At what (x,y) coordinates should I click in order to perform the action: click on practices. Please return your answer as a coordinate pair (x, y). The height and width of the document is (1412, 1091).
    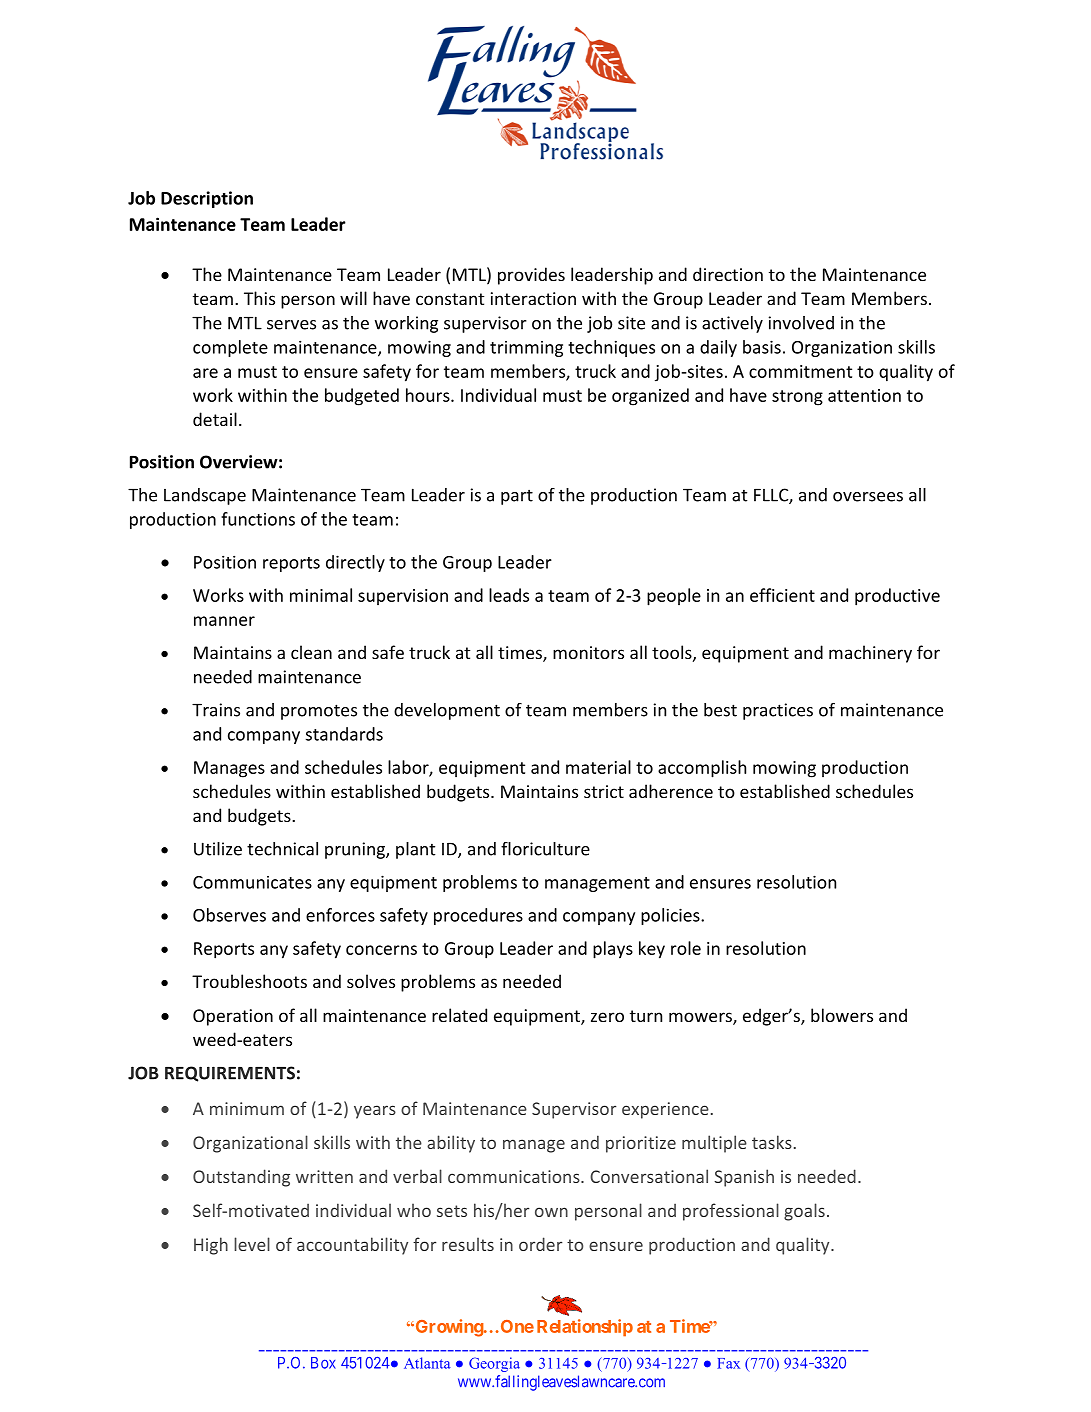
    Looking at the image, I should click on (778, 711).
